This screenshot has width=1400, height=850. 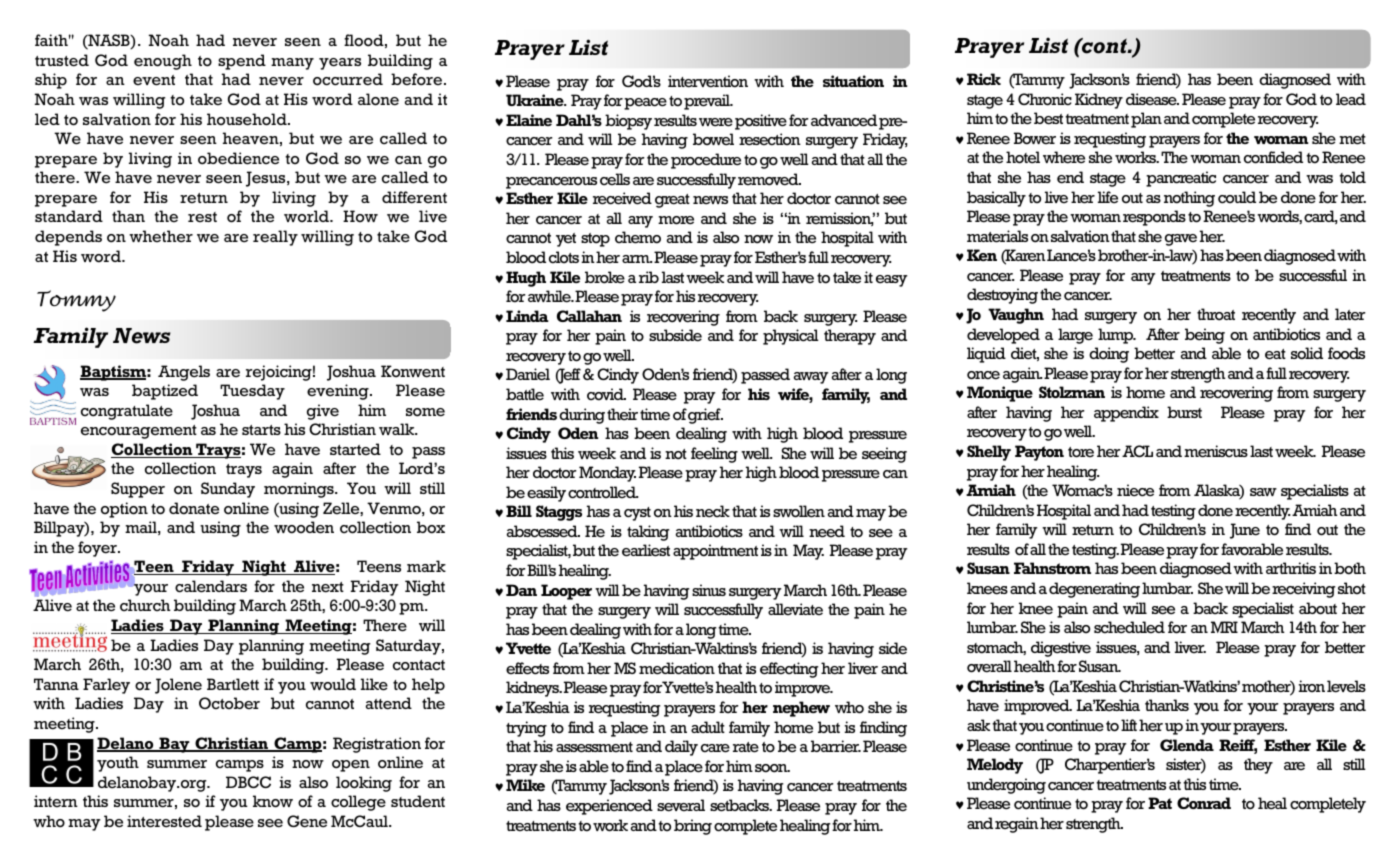 What do you see at coordinates (708, 81) in the screenshot?
I see `intervention` at bounding box center [708, 81].
